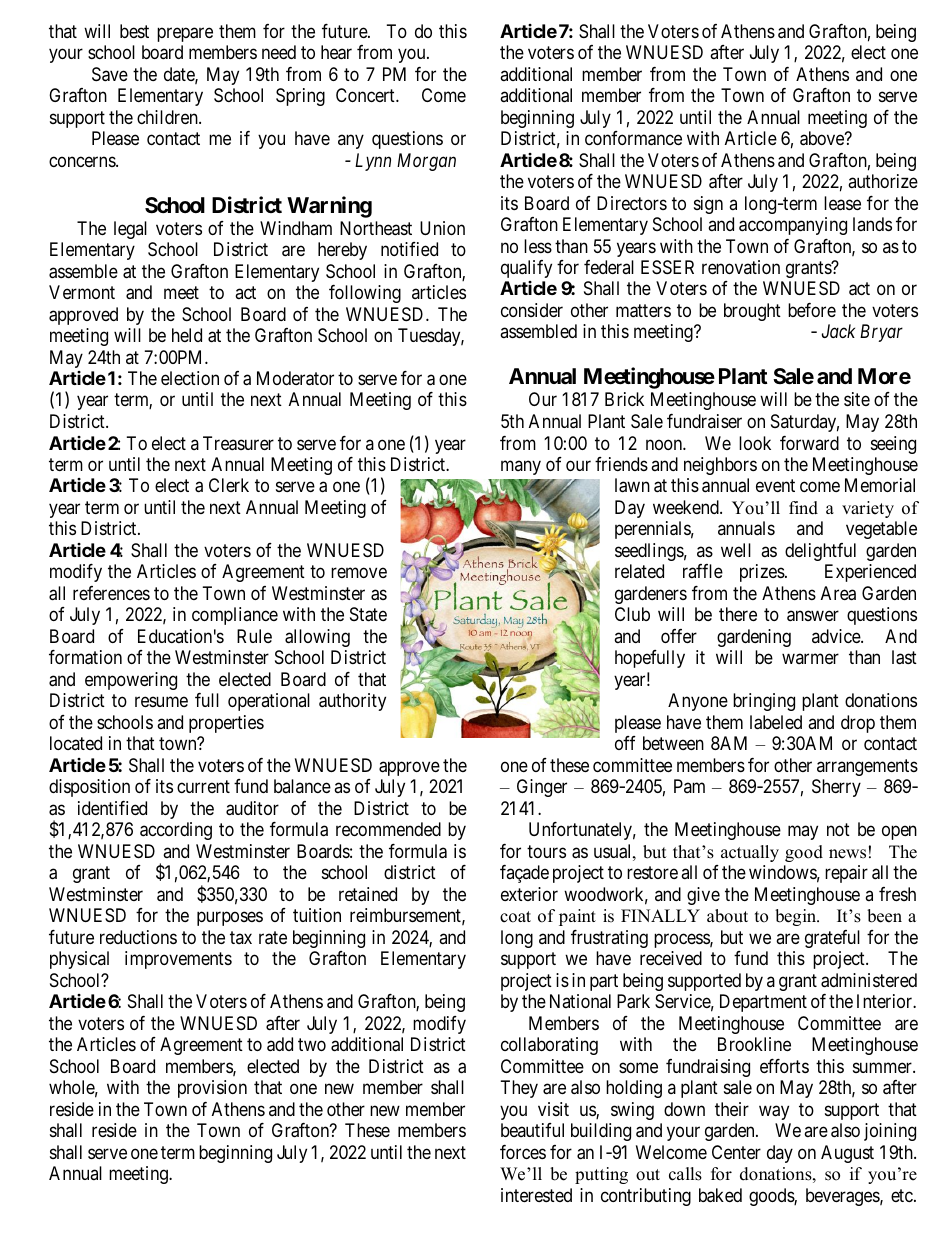  Describe the element at coordinates (368, 614) in the screenshot. I see `State` at that location.
